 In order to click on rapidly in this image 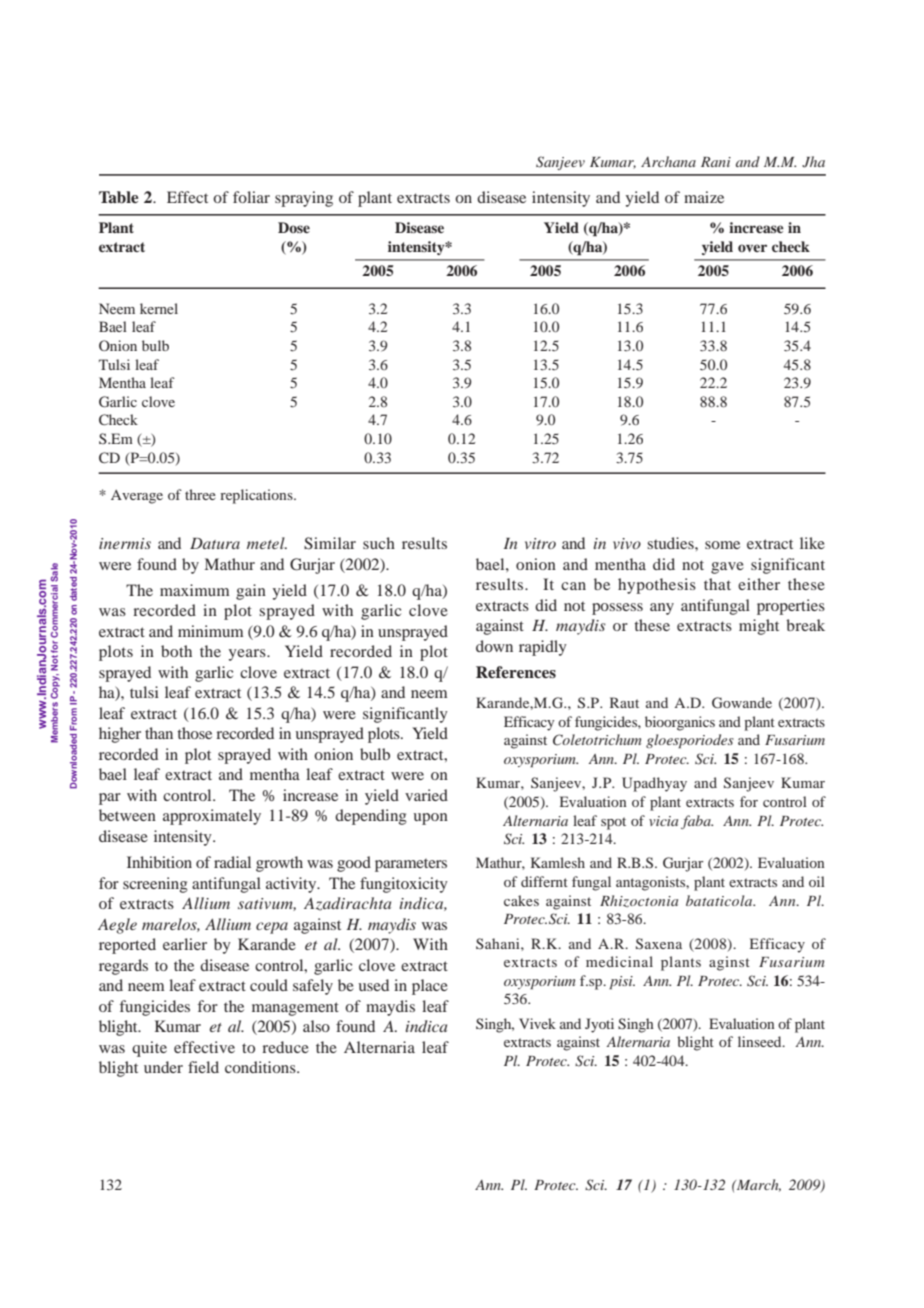, I will do `click(543, 648)`.
